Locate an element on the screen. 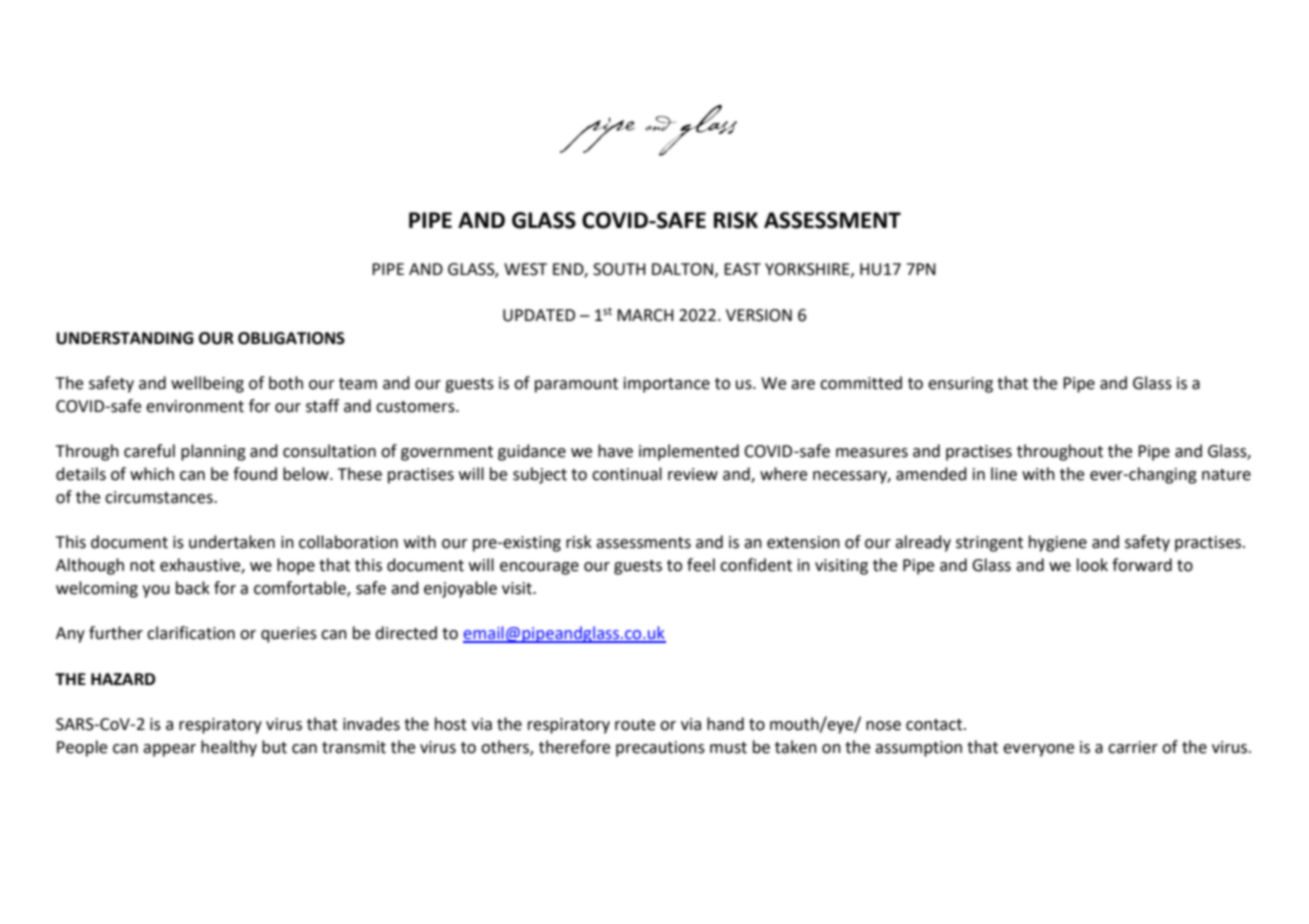 The image size is (1309, 924). OBLIGATIONS is located at coordinates (291, 338).
